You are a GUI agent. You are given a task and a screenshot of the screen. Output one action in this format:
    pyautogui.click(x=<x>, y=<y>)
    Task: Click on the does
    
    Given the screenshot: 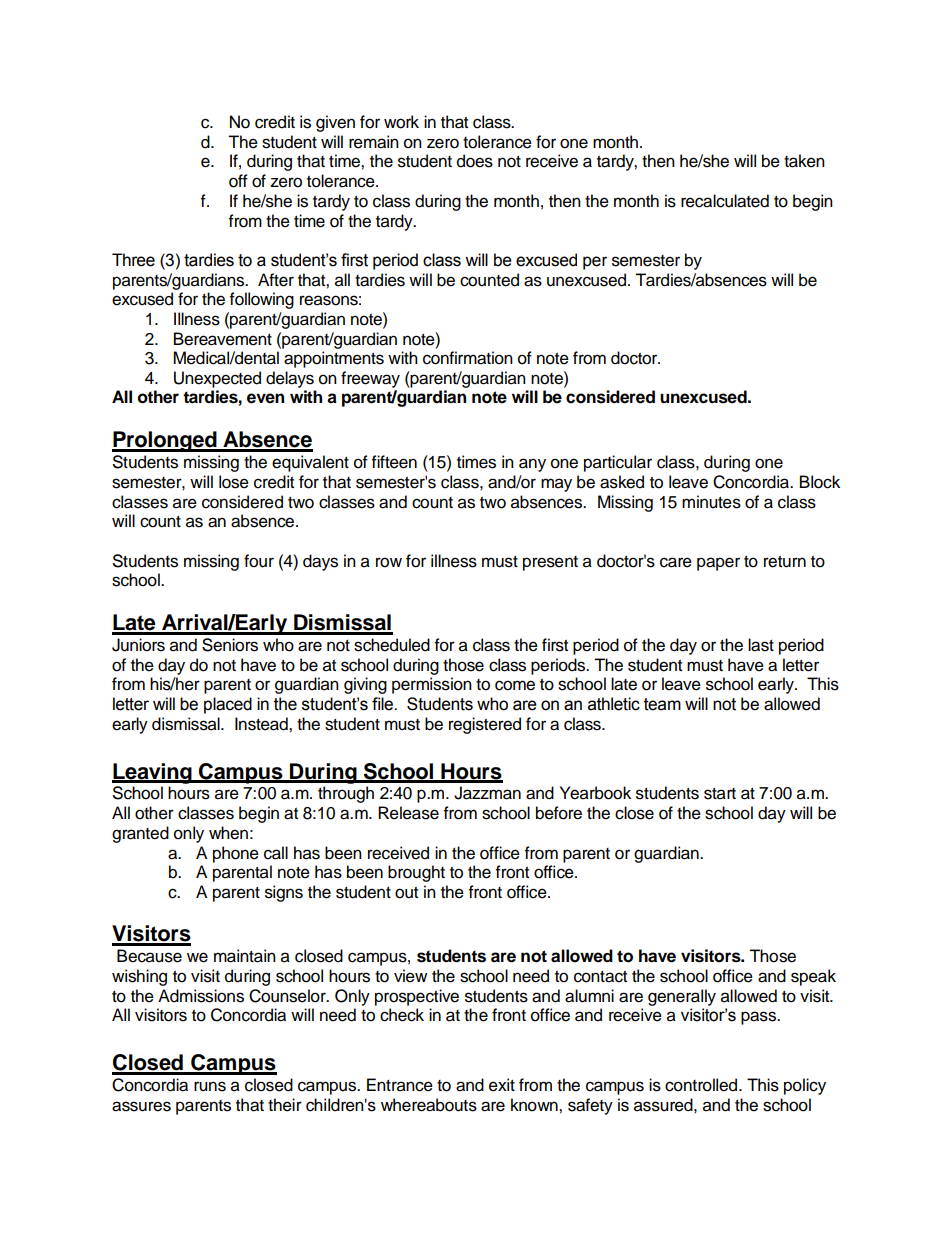 What is the action you would take?
    pyautogui.click(x=475, y=161)
